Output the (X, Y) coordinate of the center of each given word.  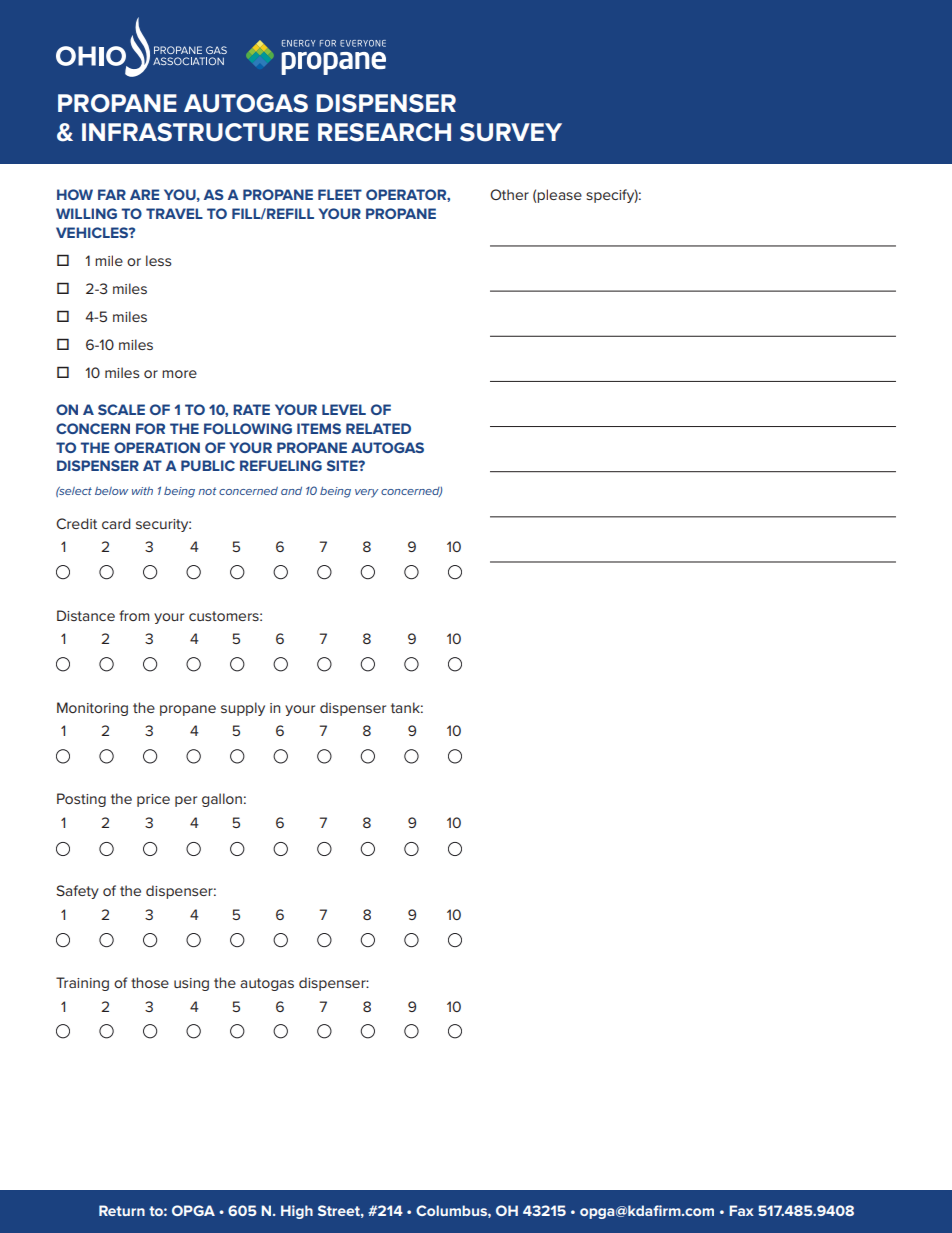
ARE (144, 194)
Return (122, 1210)
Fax (741, 1210)
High (297, 1212)
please (559, 196)
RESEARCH (384, 132)
